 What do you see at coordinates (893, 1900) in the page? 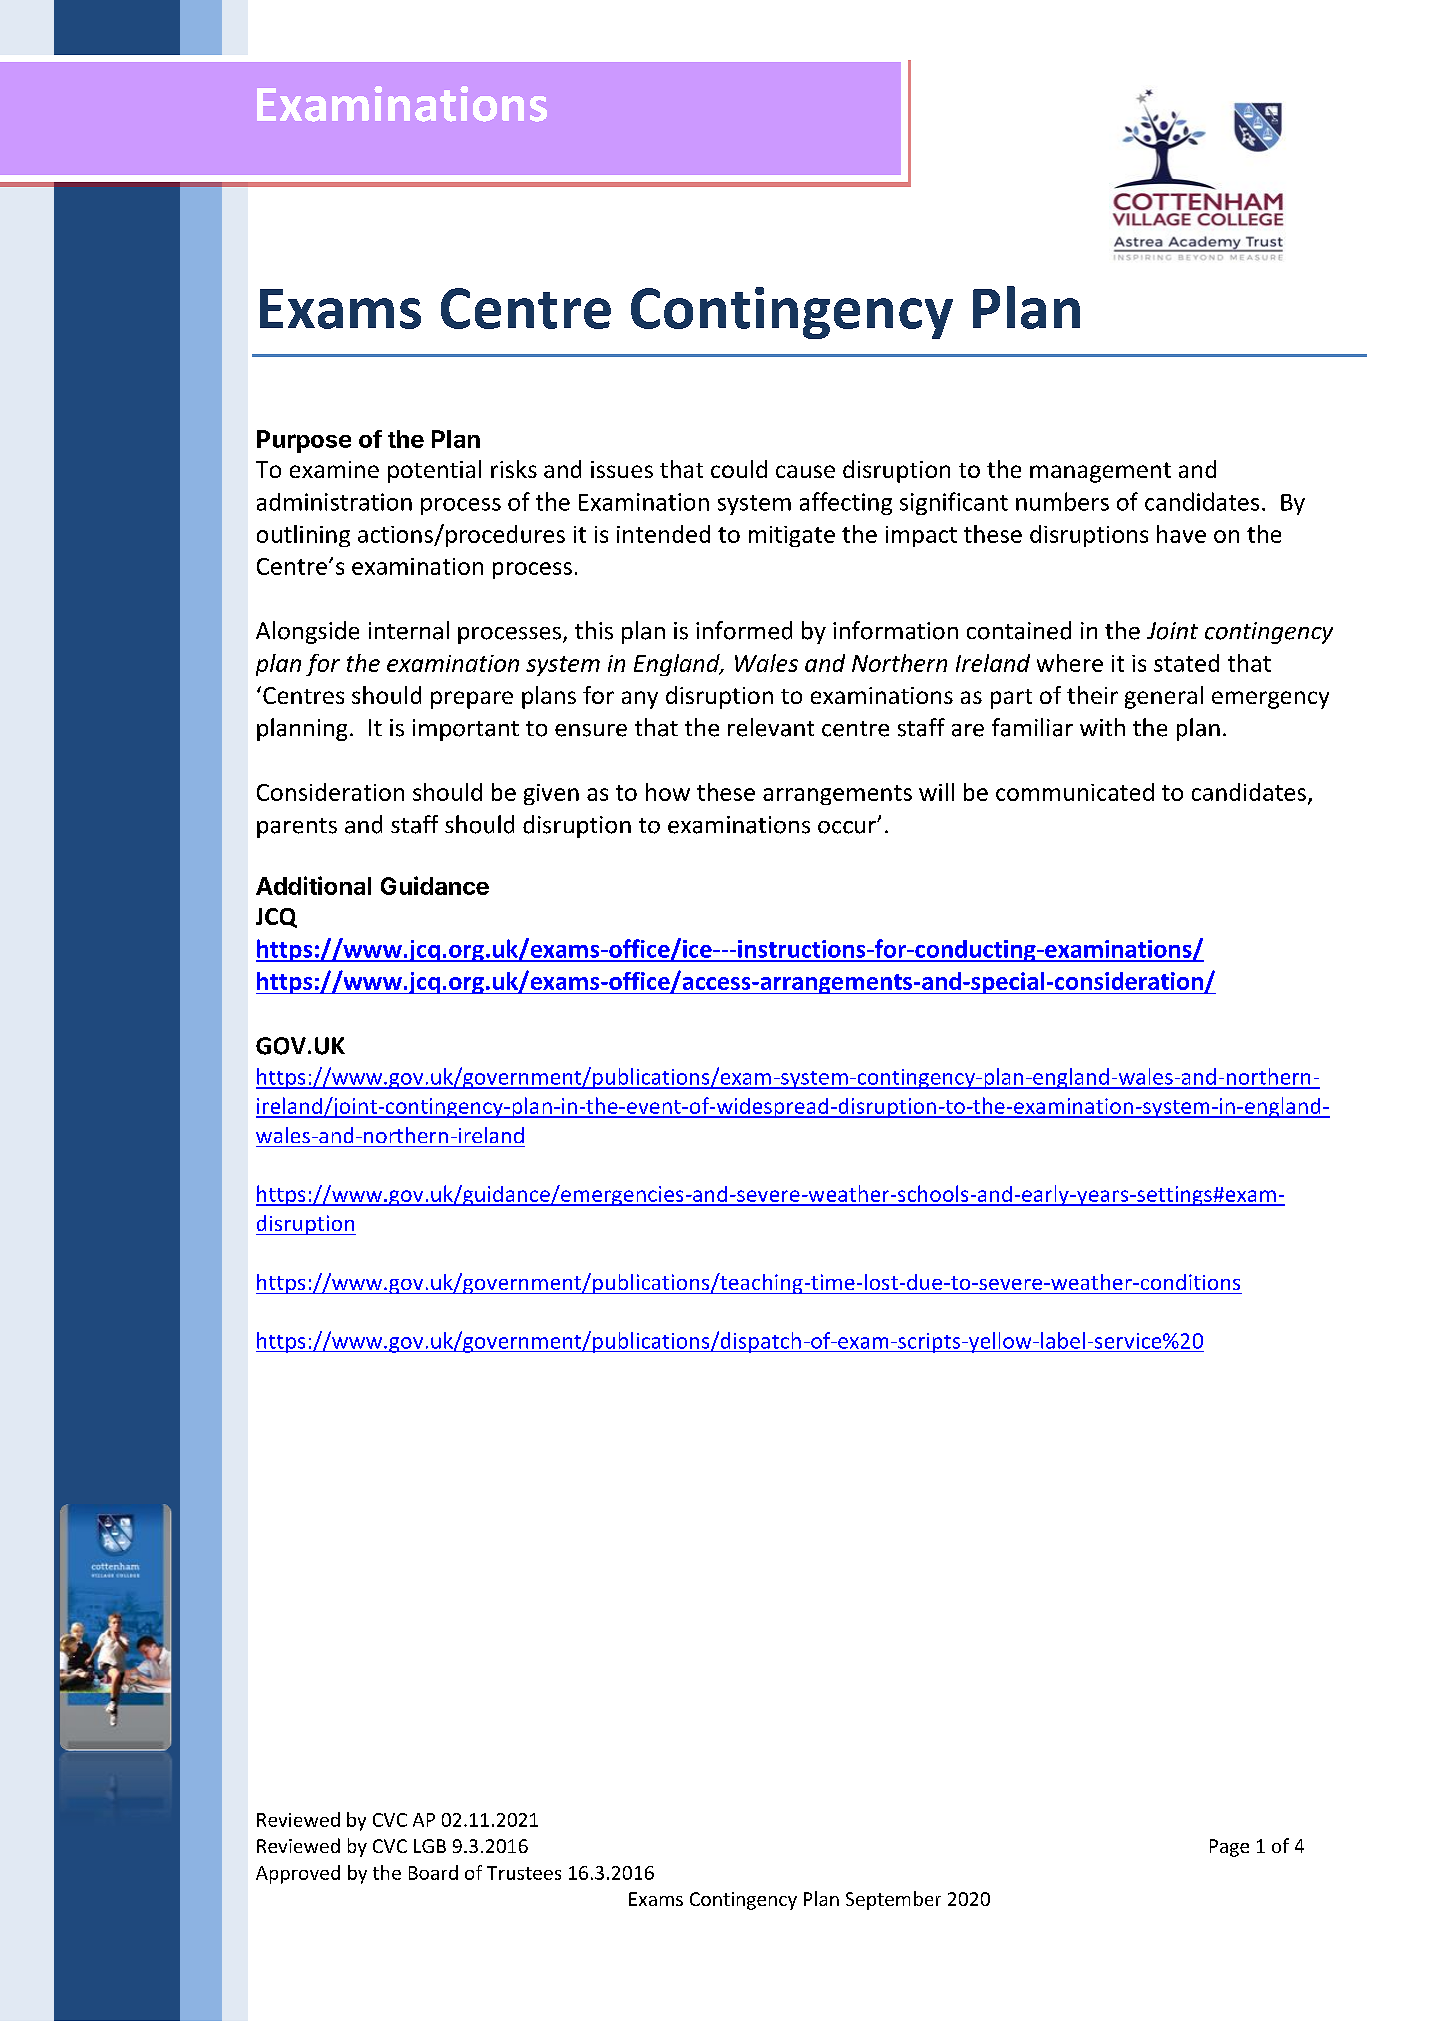
I see `September` at bounding box center [893, 1900].
